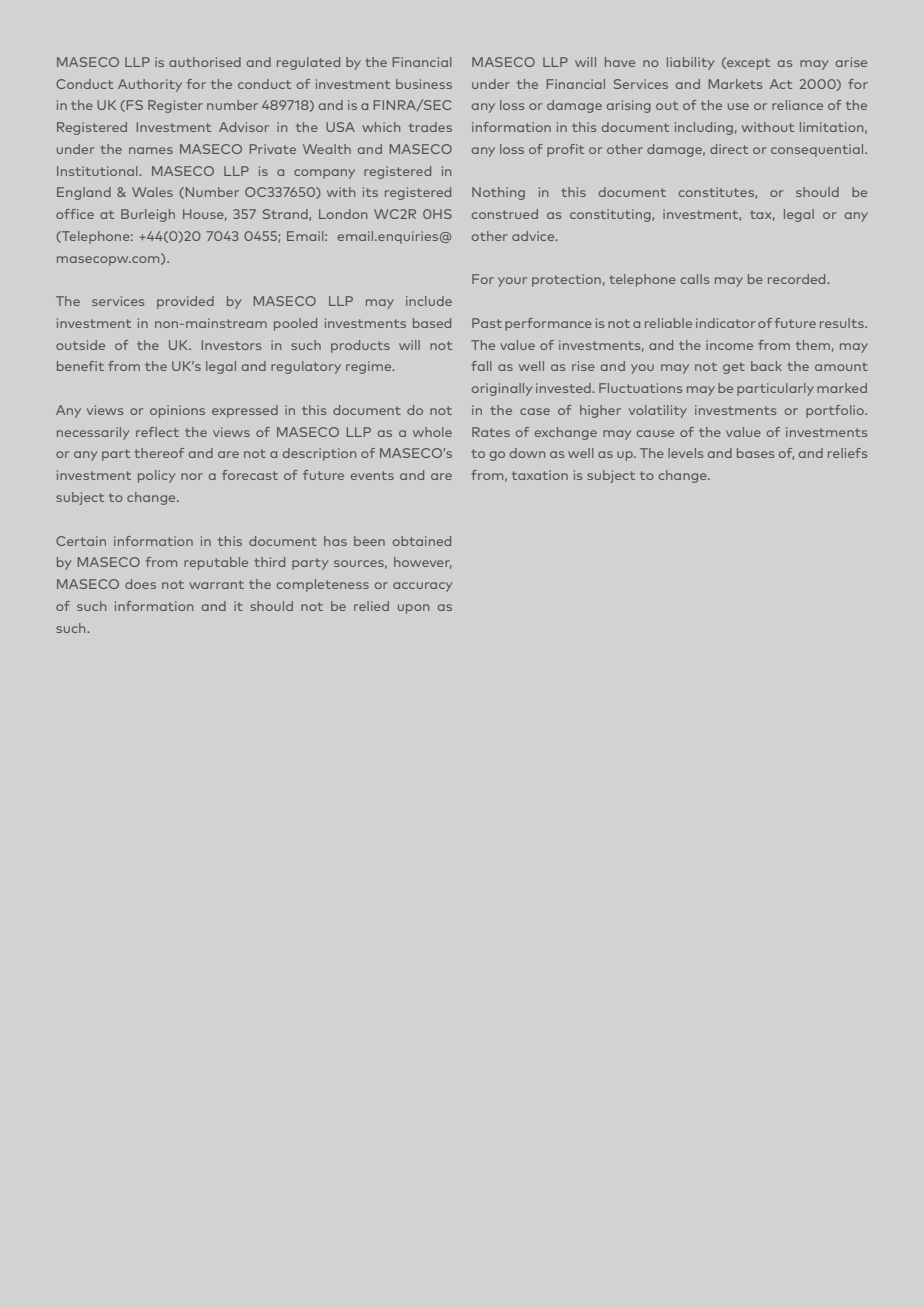 The width and height of the screenshot is (924, 1308). I want to click on does, so click(140, 584).
